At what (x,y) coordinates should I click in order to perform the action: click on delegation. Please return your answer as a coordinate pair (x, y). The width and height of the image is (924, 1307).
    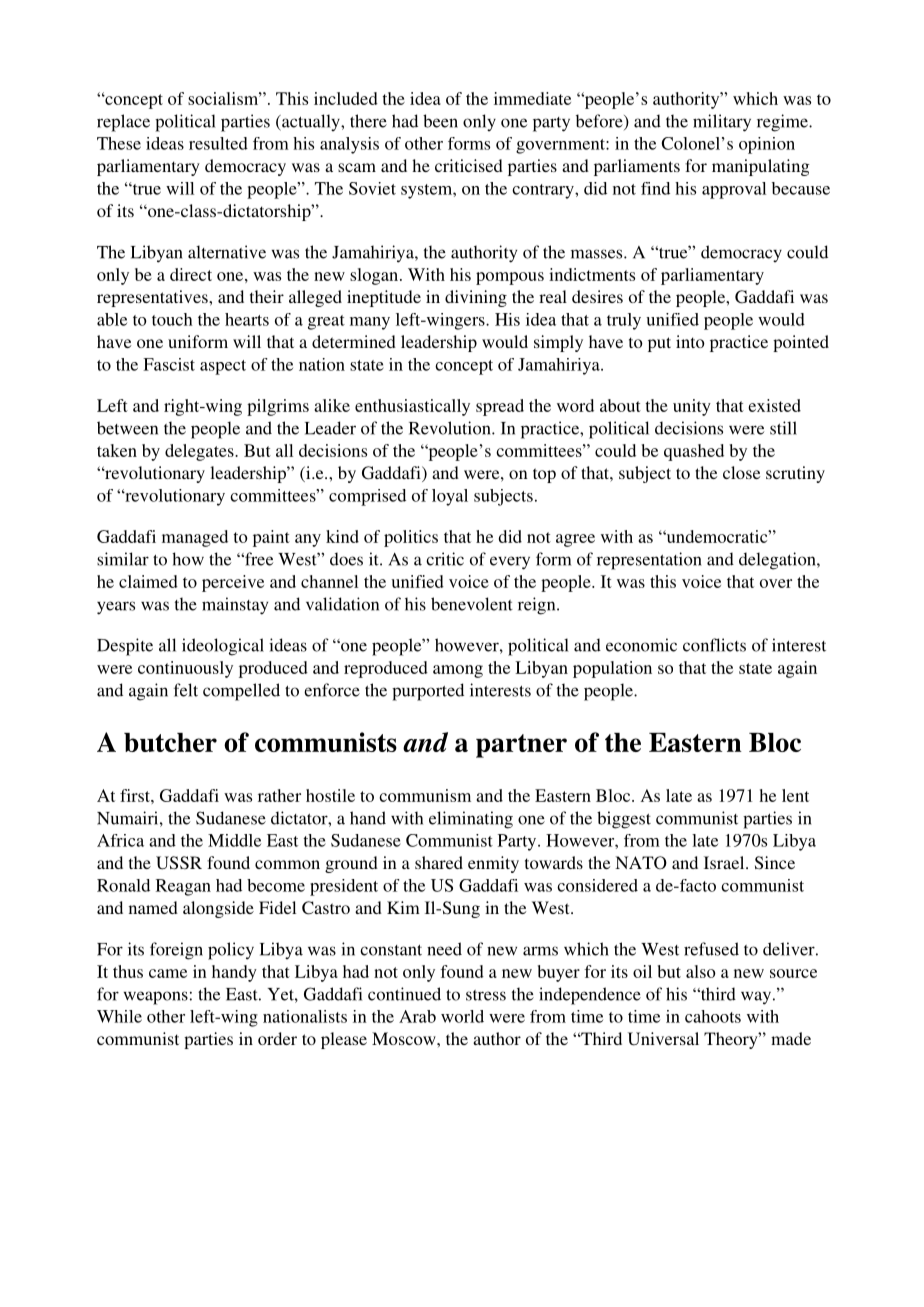
    Looking at the image, I should click on (778, 561).
